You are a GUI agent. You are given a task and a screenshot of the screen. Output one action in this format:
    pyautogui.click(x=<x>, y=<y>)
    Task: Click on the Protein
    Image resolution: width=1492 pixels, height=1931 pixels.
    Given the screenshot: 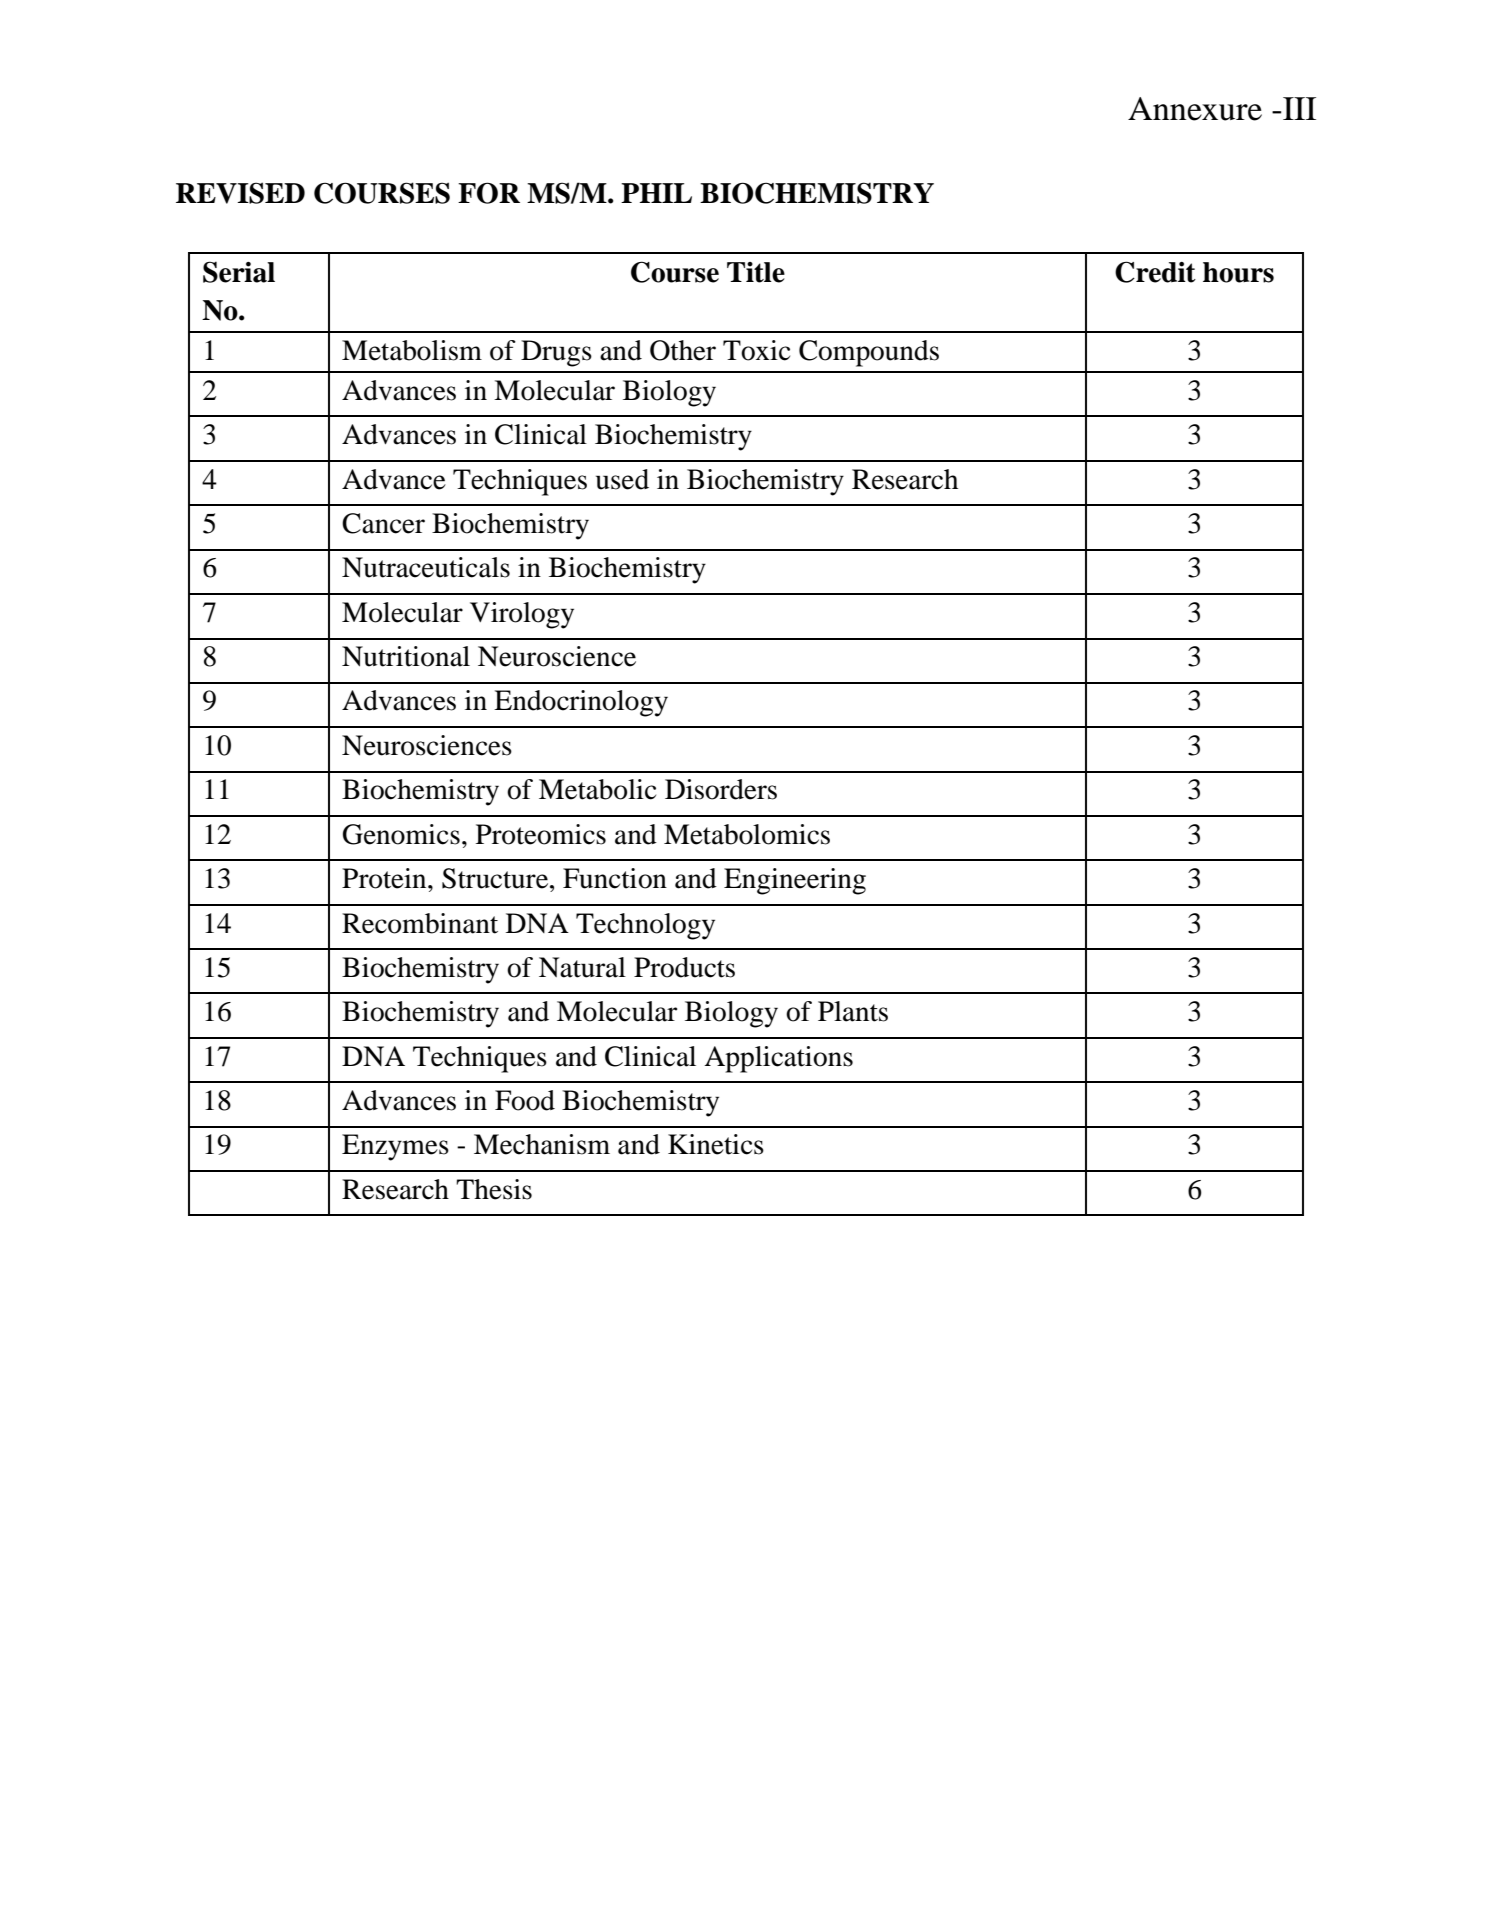 What is the action you would take?
    pyautogui.click(x=385, y=878)
